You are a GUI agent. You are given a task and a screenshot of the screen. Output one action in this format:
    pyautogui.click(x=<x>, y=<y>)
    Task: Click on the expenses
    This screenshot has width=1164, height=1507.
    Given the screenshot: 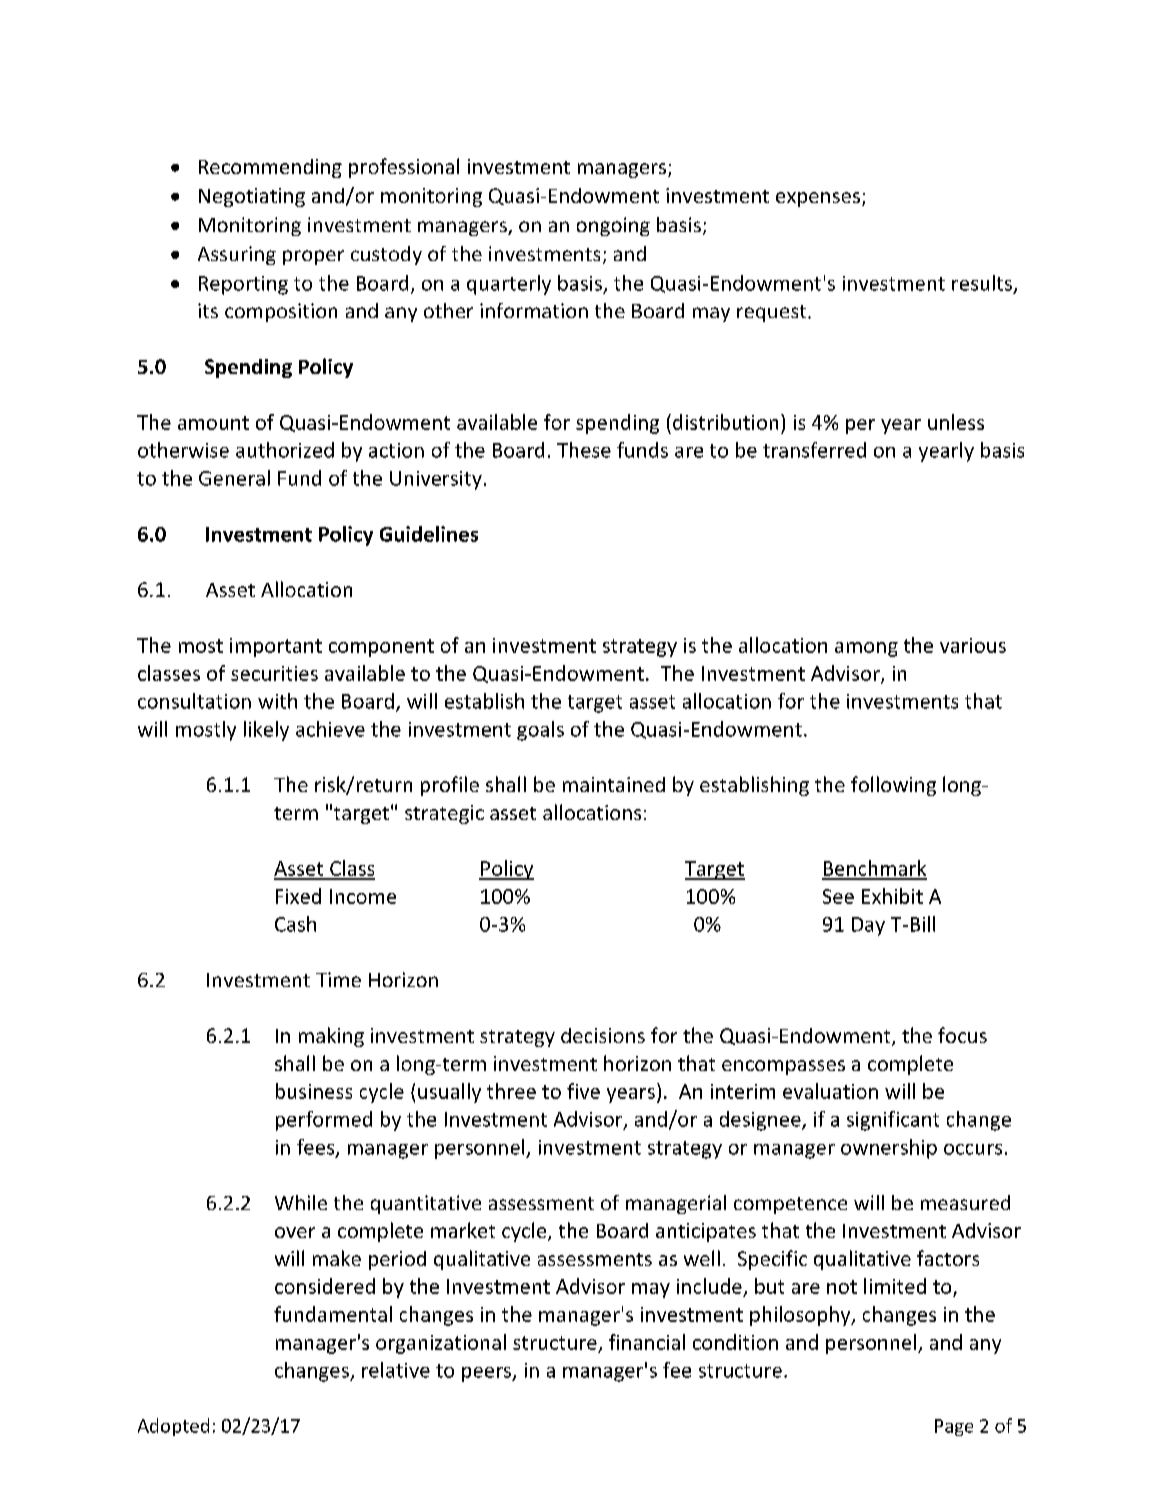 What is the action you would take?
    pyautogui.click(x=818, y=199)
